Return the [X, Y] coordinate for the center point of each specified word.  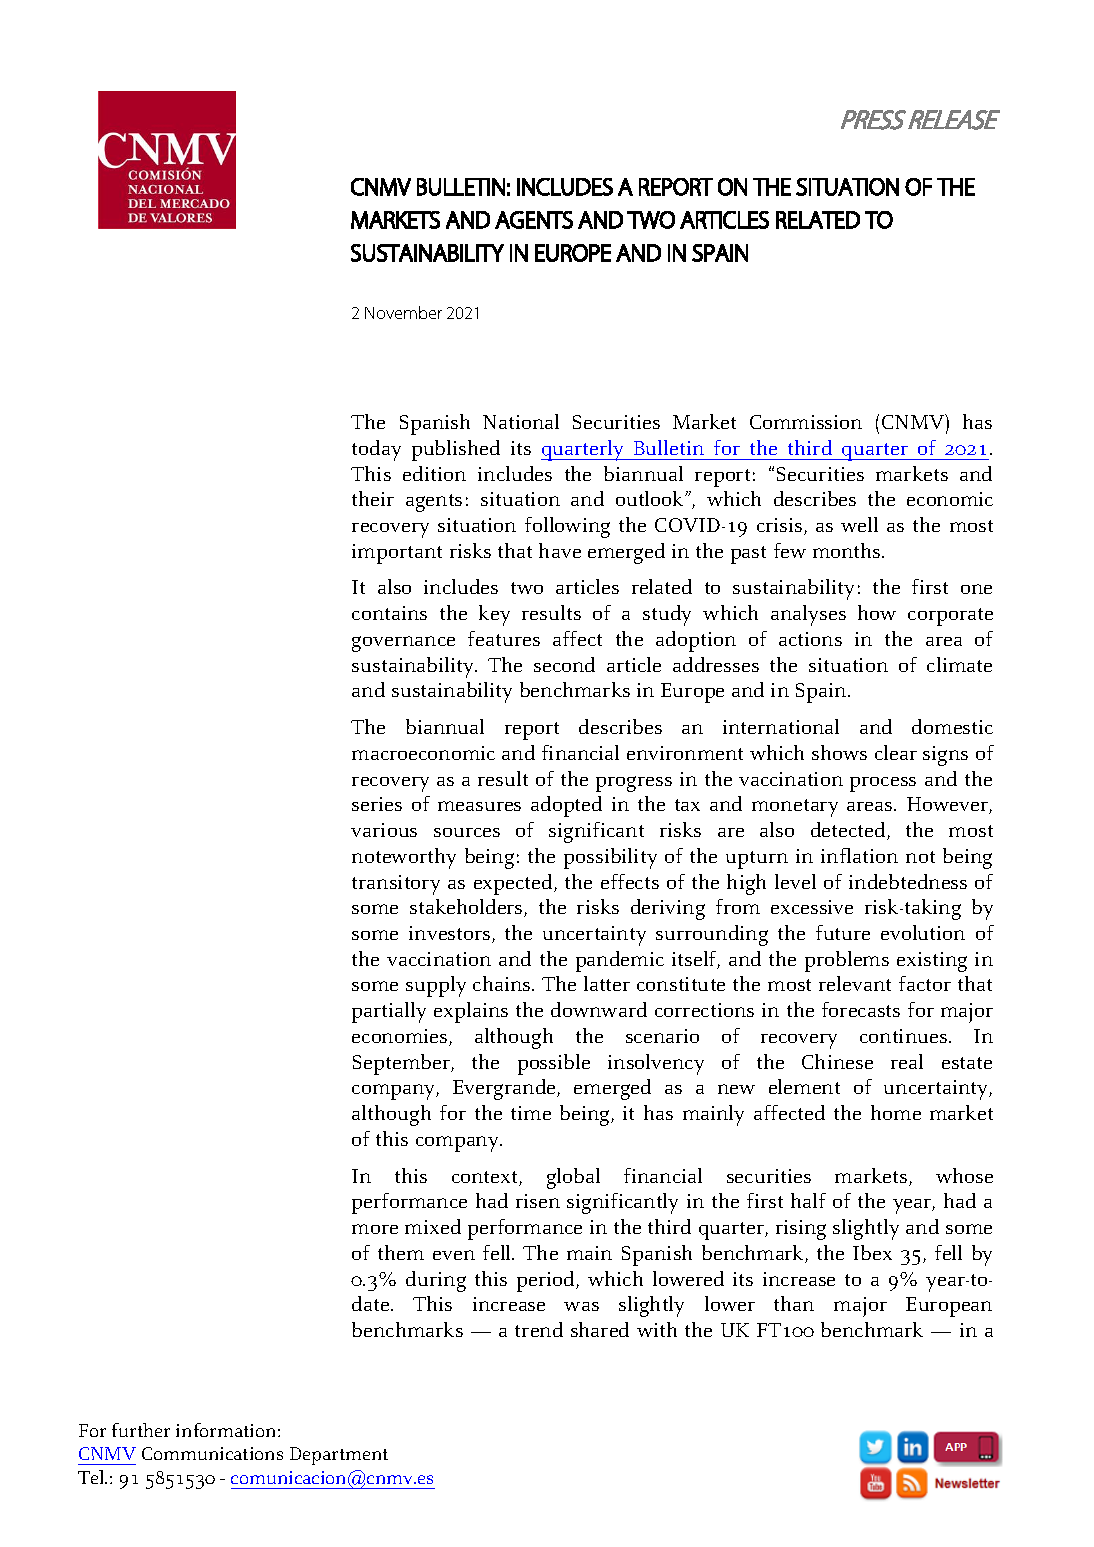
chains [503, 983]
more [375, 1229]
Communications [212, 1453]
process [883, 784]
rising [801, 1230]
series [377, 804]
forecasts [861, 1009]
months [848, 550]
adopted [566, 806]
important [397, 554]
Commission [806, 422]
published [456, 450]
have [560, 550]
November [403, 312]
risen [538, 1201]
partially [389, 1012]
